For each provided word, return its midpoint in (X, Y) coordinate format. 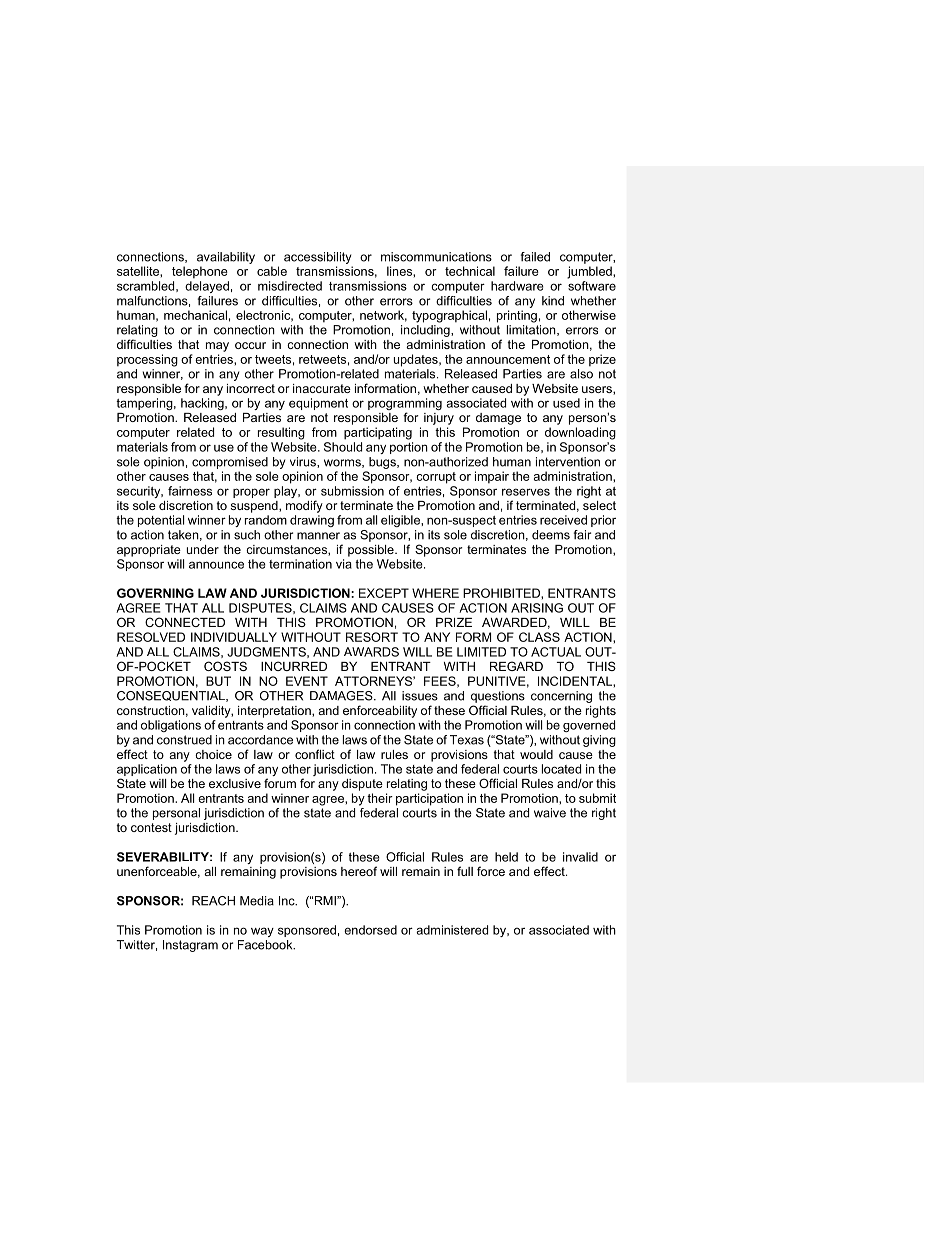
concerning (561, 697)
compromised (230, 463)
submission (352, 491)
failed (535, 257)
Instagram (190, 946)
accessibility (317, 258)
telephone (200, 272)
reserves (526, 492)
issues (420, 696)
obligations (171, 726)
